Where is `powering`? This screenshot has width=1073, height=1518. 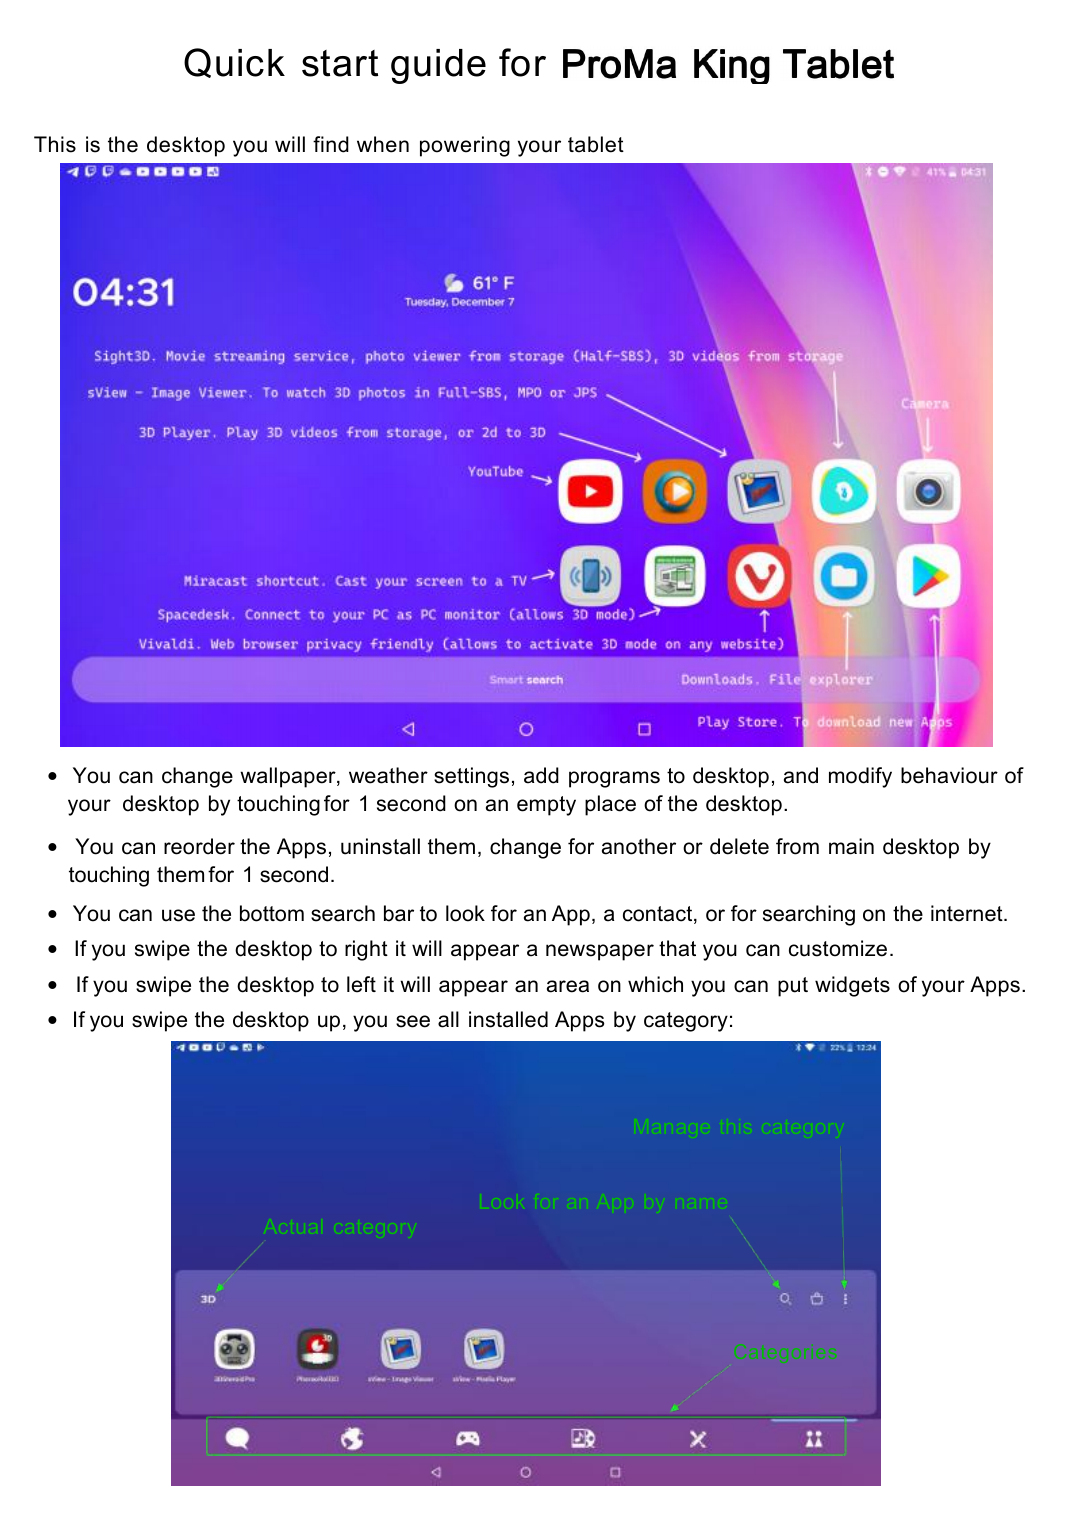 powering is located at coordinates (465, 146).
